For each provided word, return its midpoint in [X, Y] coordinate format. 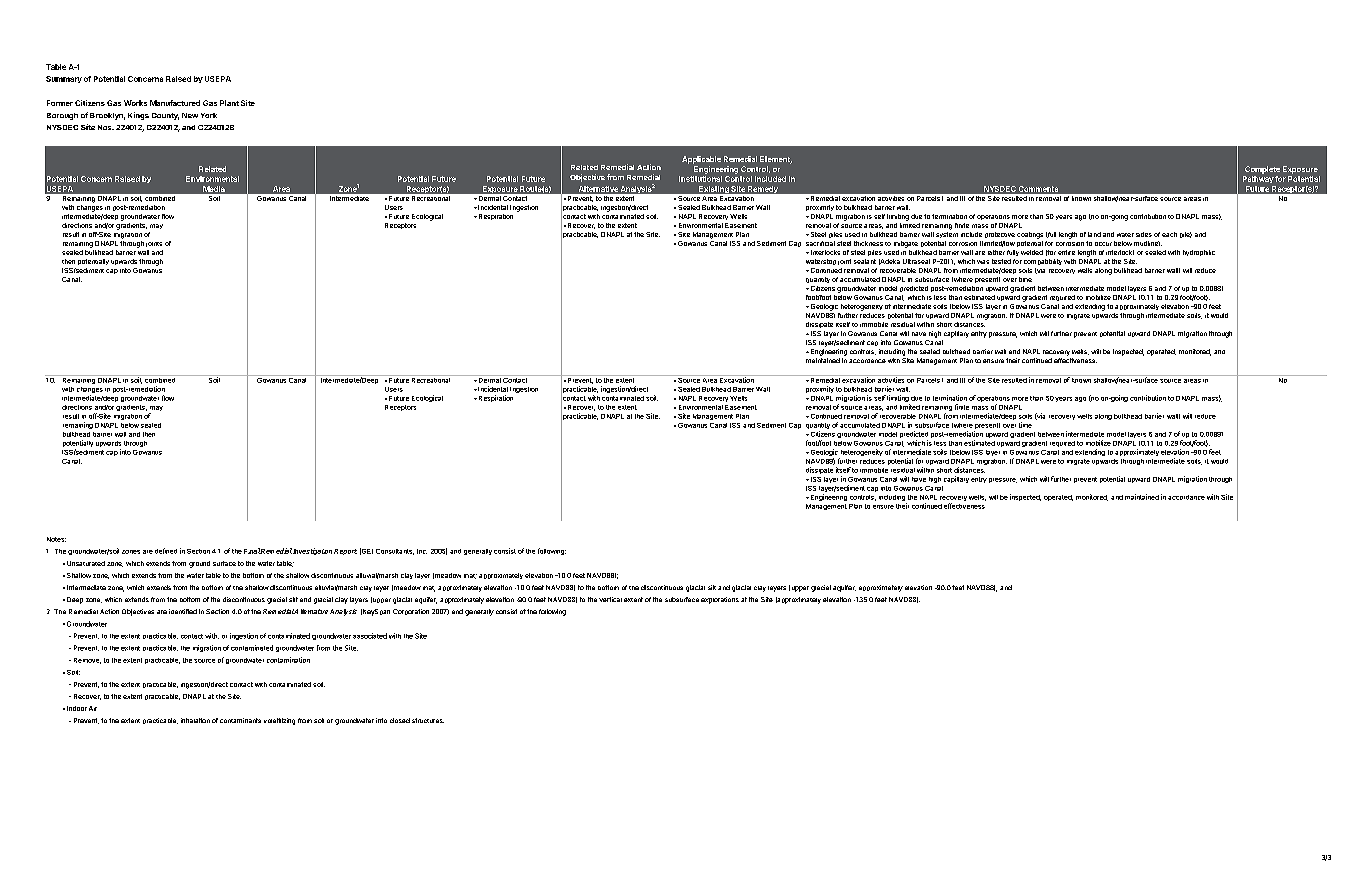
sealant [865, 261]
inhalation [195, 720]
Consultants [395, 552]
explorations [720, 600]
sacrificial [820, 243]
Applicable [701, 160]
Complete [1262, 170]
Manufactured [175, 103]
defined [166, 551]
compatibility [1043, 262]
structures [428, 720]
